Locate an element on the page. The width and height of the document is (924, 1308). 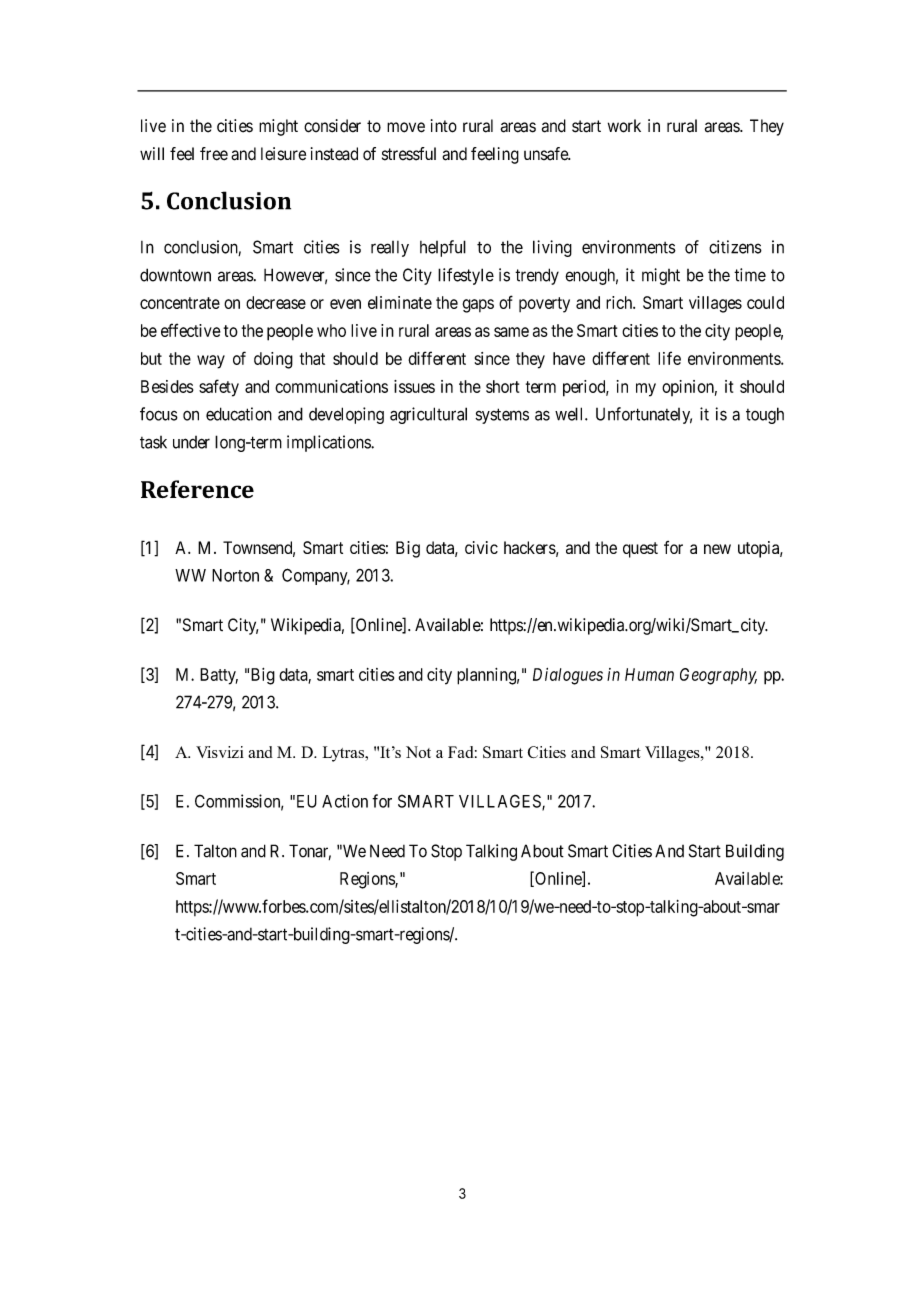
under is located at coordinates (191, 442).
